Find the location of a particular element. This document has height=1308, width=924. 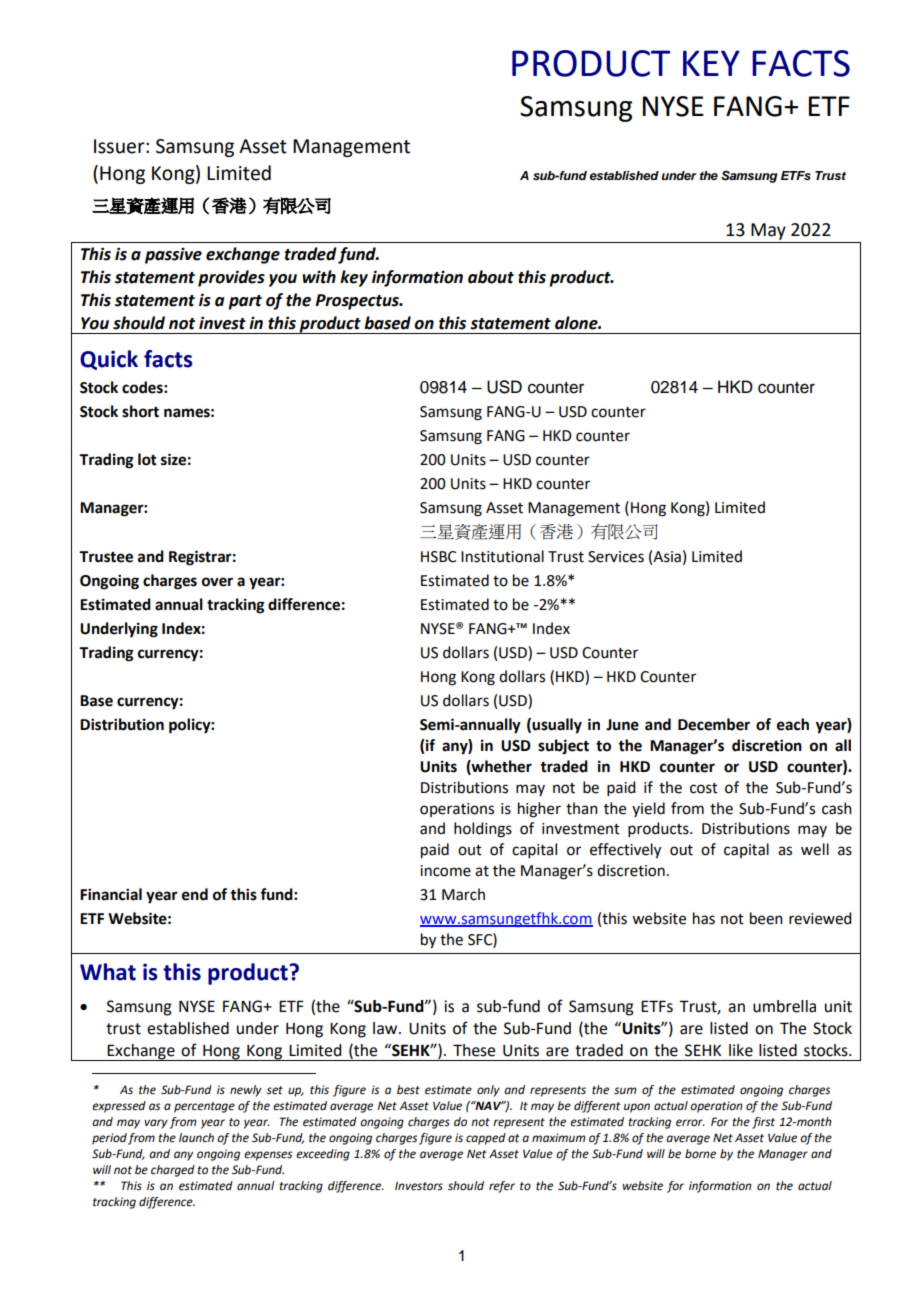

Institutional is located at coordinates (502, 556).
